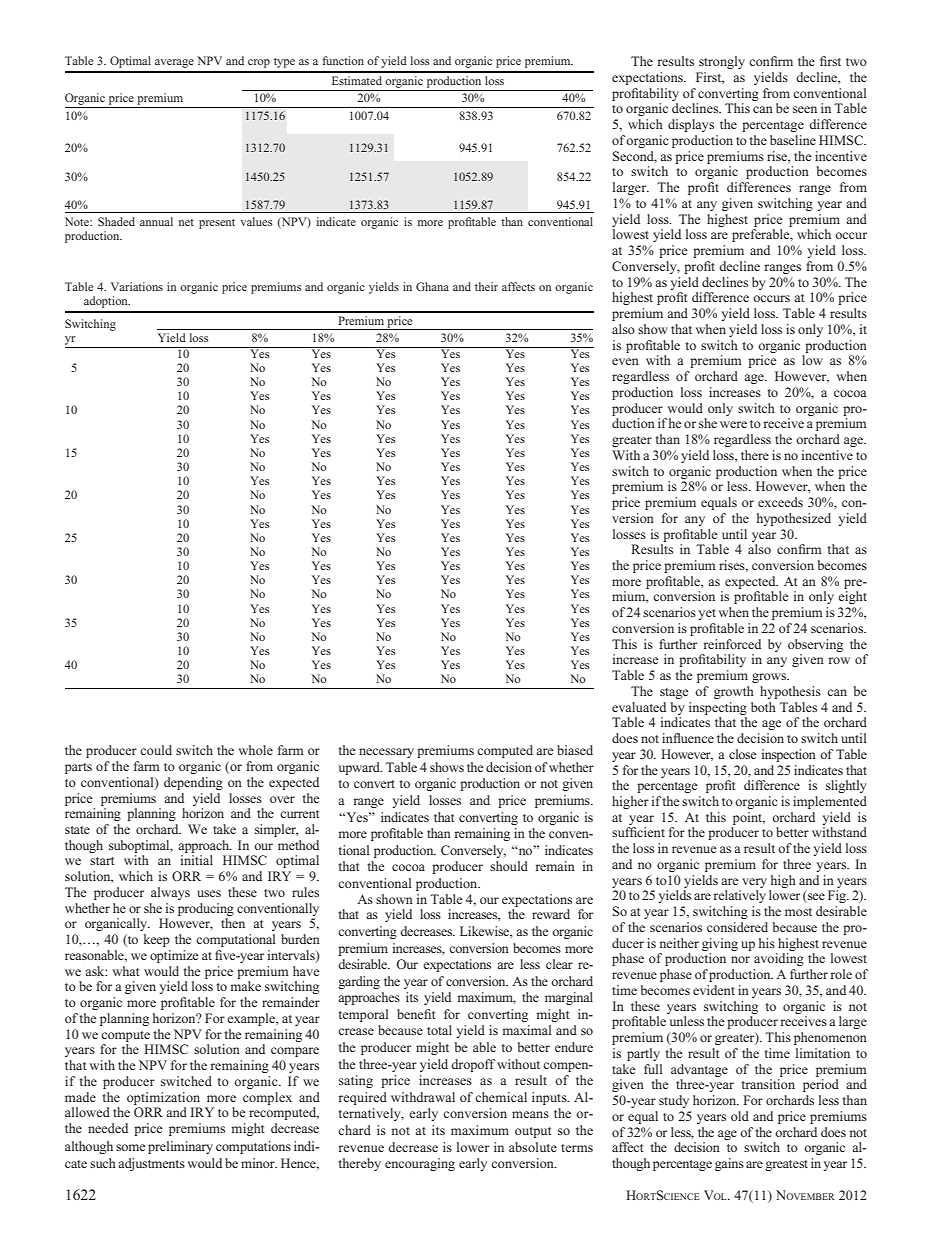 This page has height=1237, width=952. I want to click on necessary, so click(386, 753).
